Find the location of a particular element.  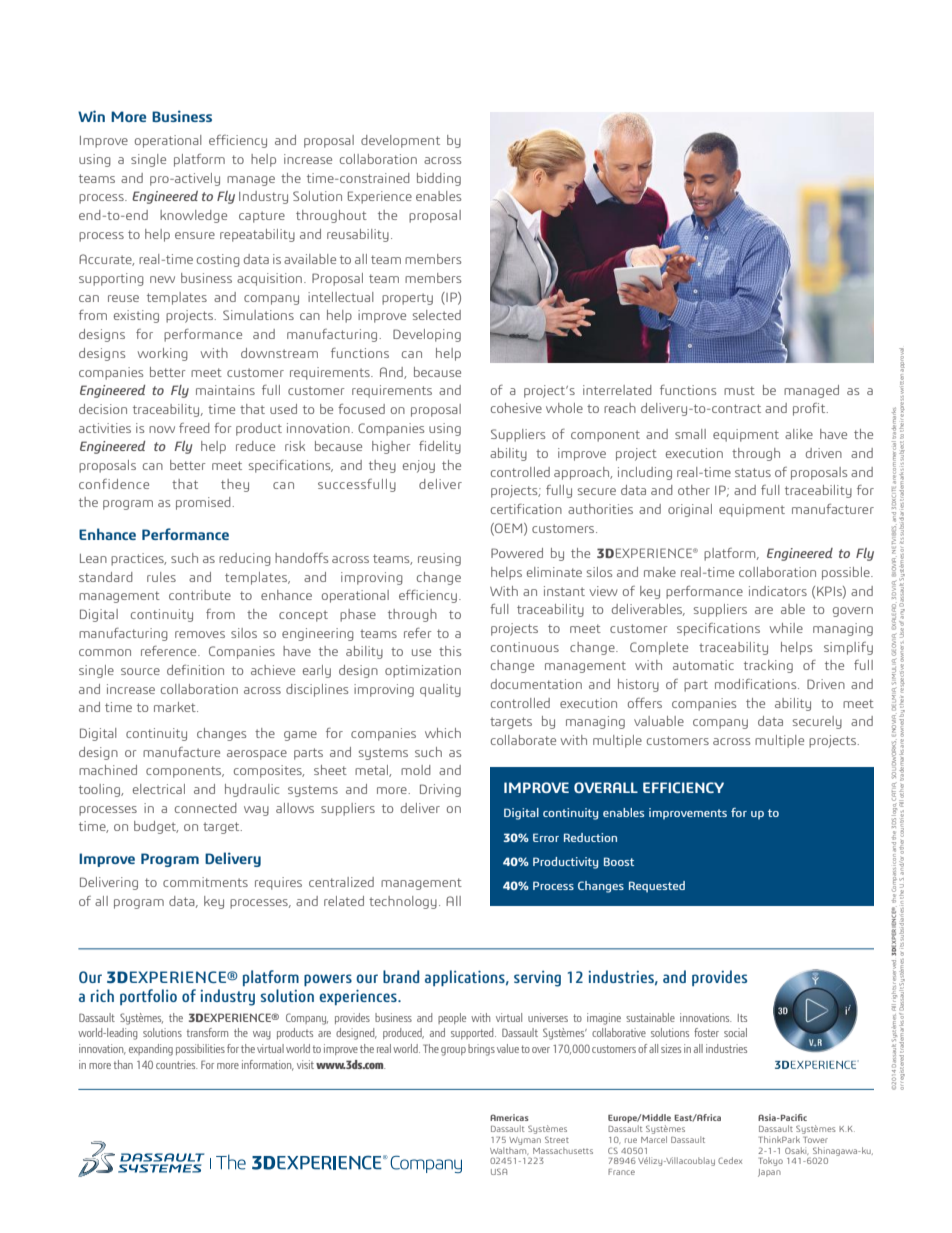

maintains is located at coordinates (225, 390).
